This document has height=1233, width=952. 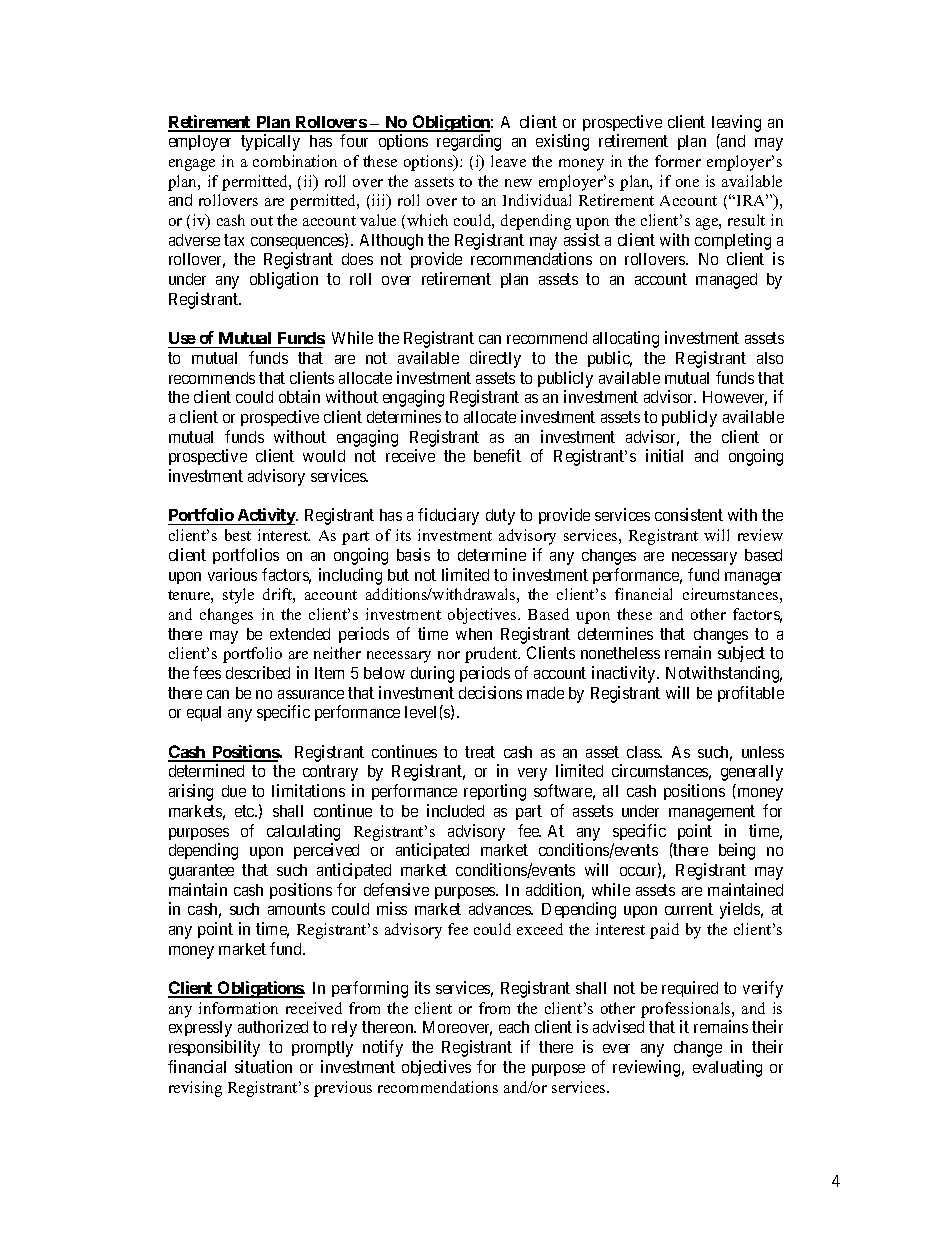 What do you see at coordinates (469, 142) in the document?
I see `regarding` at bounding box center [469, 142].
